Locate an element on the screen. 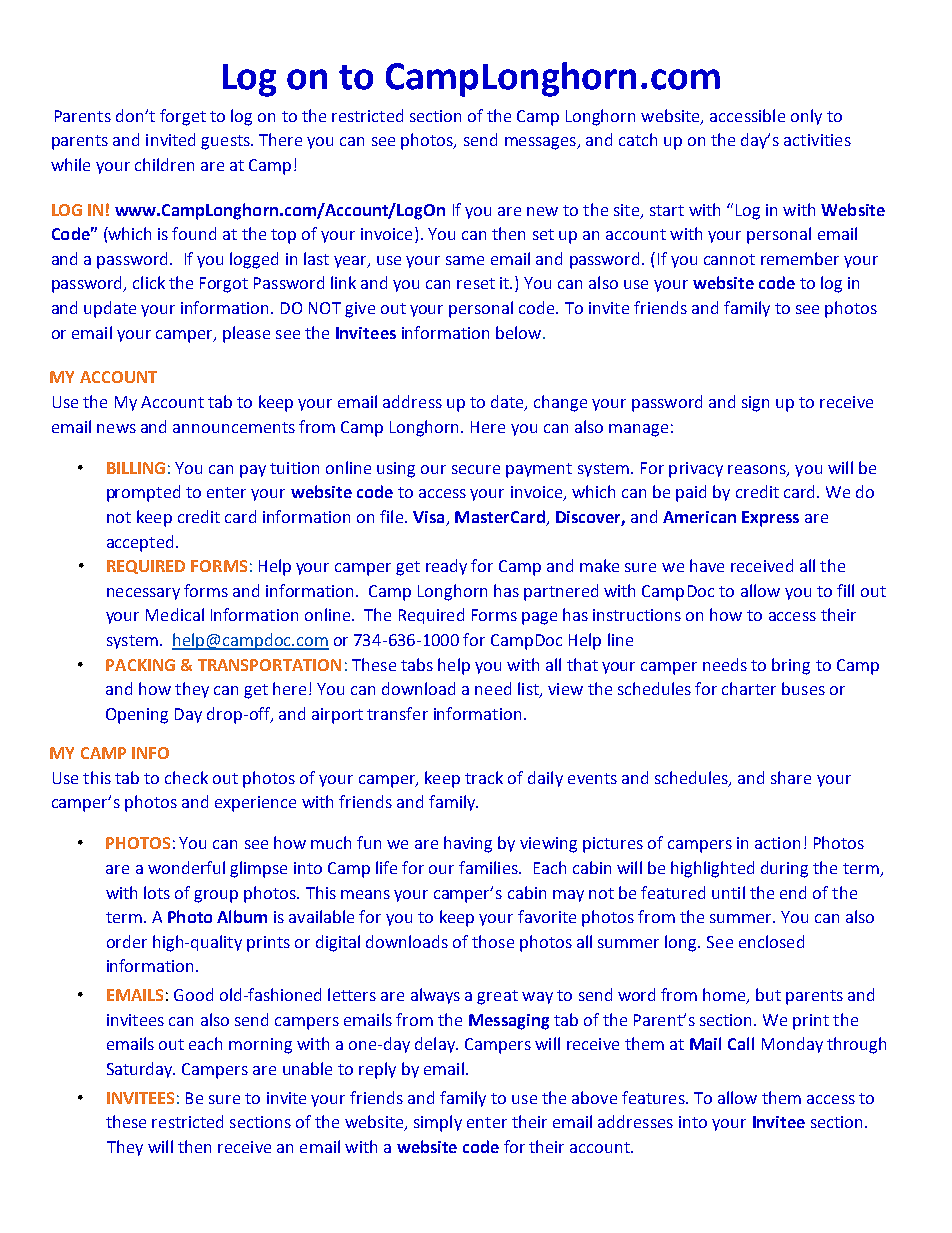 The image size is (952, 1233). messages is located at coordinates (541, 143).
